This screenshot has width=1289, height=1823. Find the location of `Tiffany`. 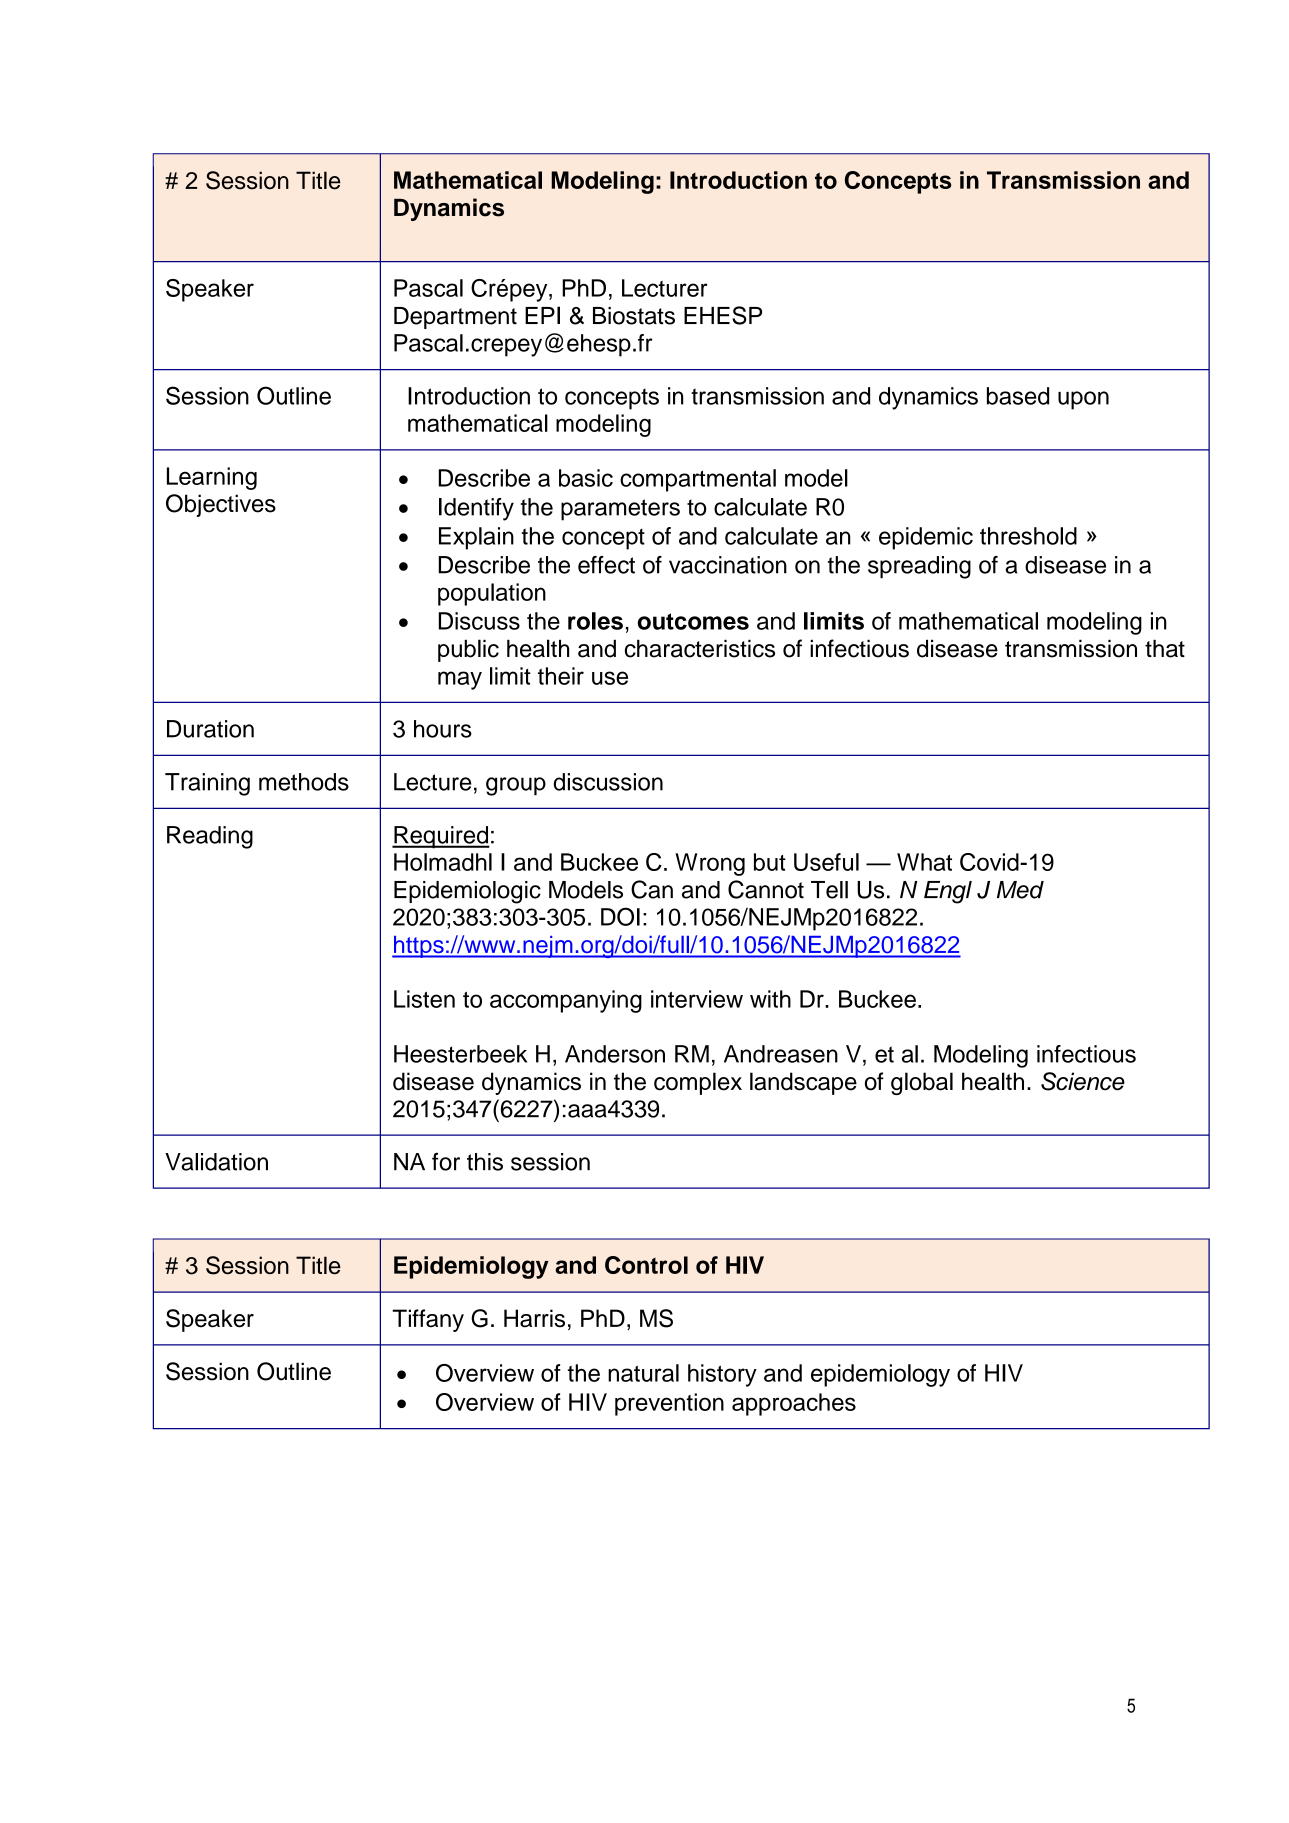

Tiffany is located at coordinates (428, 1320).
